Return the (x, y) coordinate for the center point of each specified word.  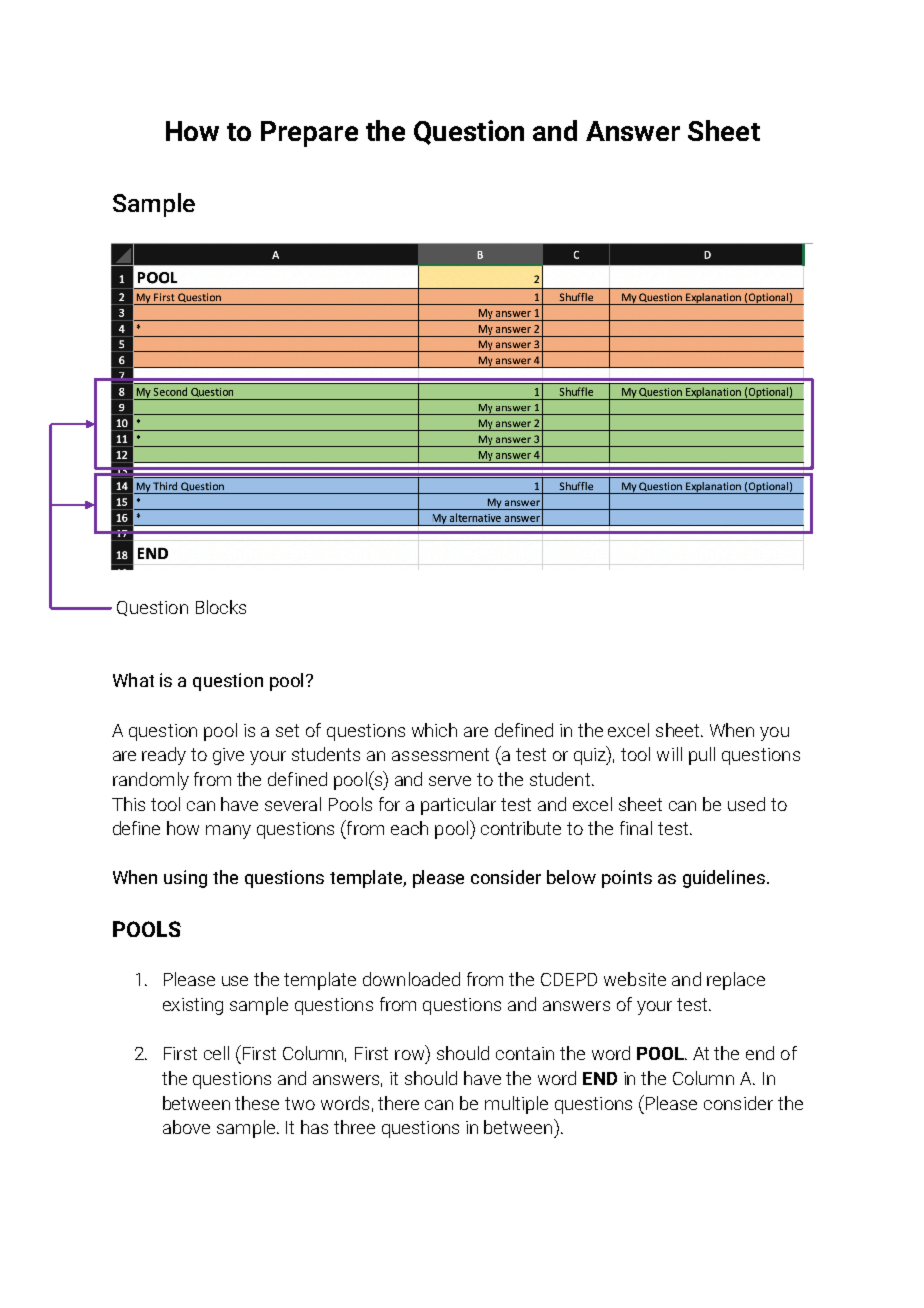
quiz (591, 755)
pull (702, 756)
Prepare (309, 134)
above (186, 1127)
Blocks (221, 607)
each (409, 828)
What (133, 680)
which (434, 730)
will (669, 754)
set (287, 730)
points (627, 879)
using (185, 879)
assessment (440, 754)
